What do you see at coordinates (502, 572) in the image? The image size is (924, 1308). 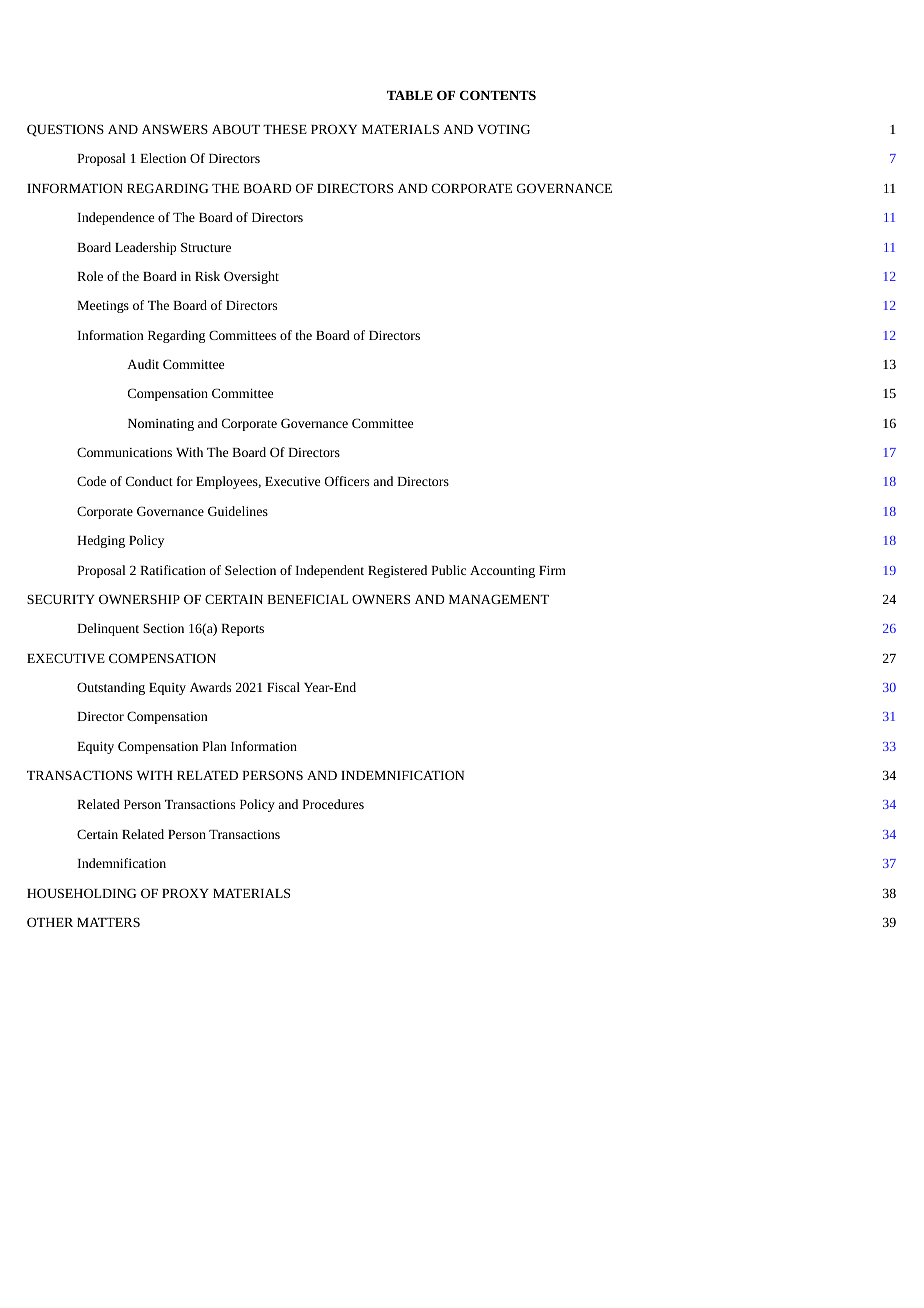 I see `Accounting` at bounding box center [502, 572].
